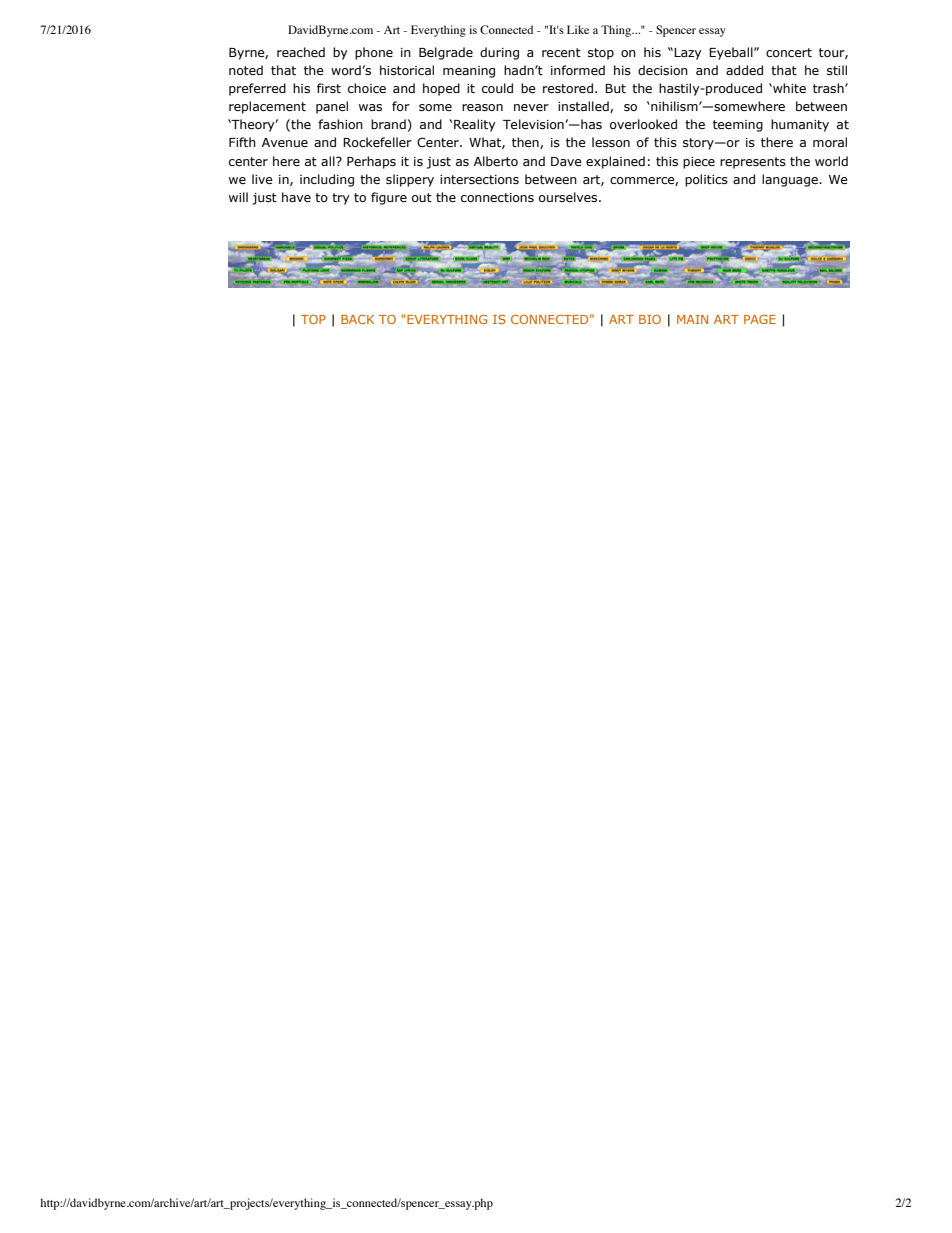 This screenshot has width=952, height=1233. What do you see at coordinates (526, 143) in the screenshot?
I see `then` at bounding box center [526, 143].
